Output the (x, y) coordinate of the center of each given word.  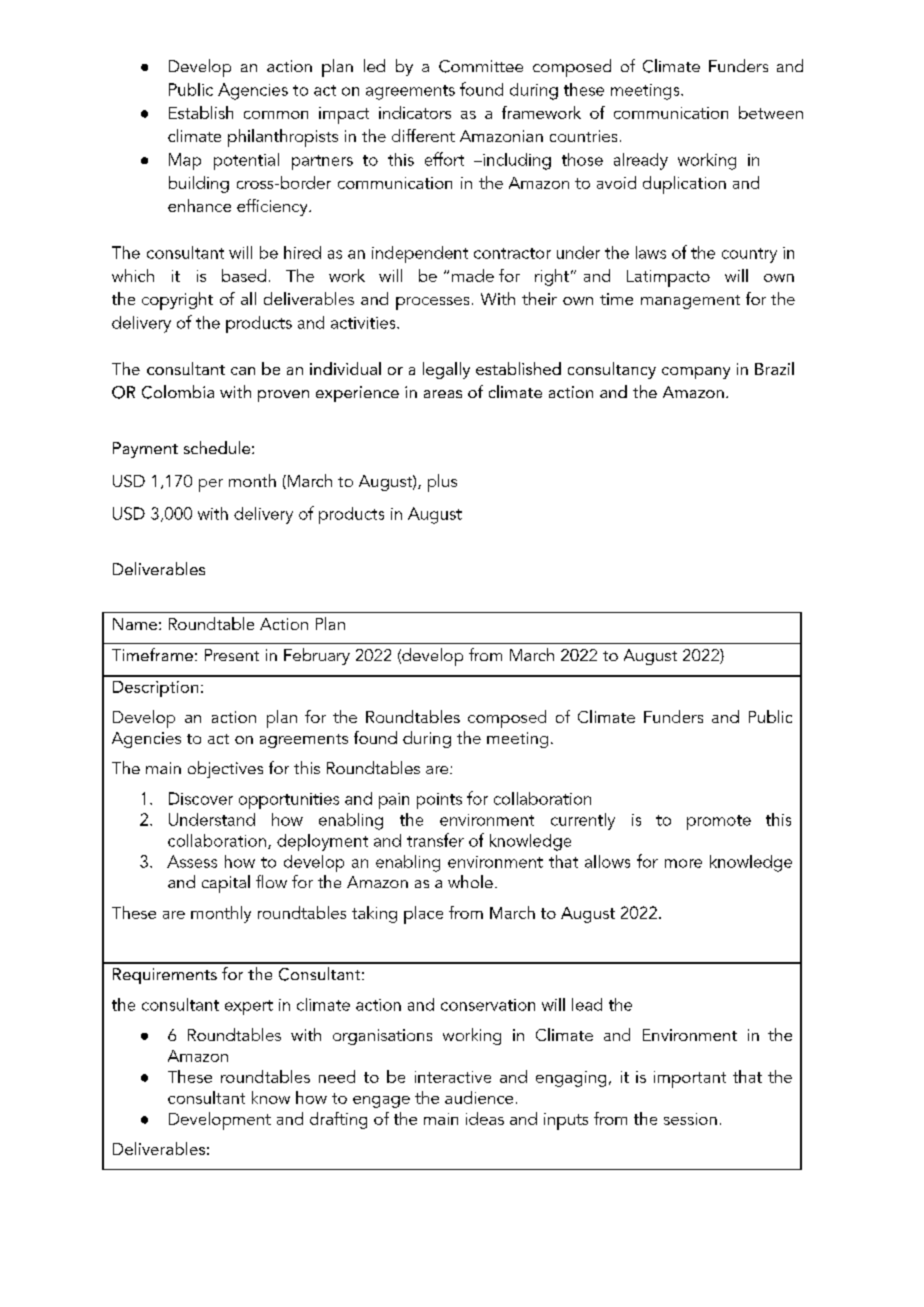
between (771, 112)
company (696, 373)
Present (232, 655)
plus (442, 483)
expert (249, 1007)
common (276, 115)
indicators (415, 112)
